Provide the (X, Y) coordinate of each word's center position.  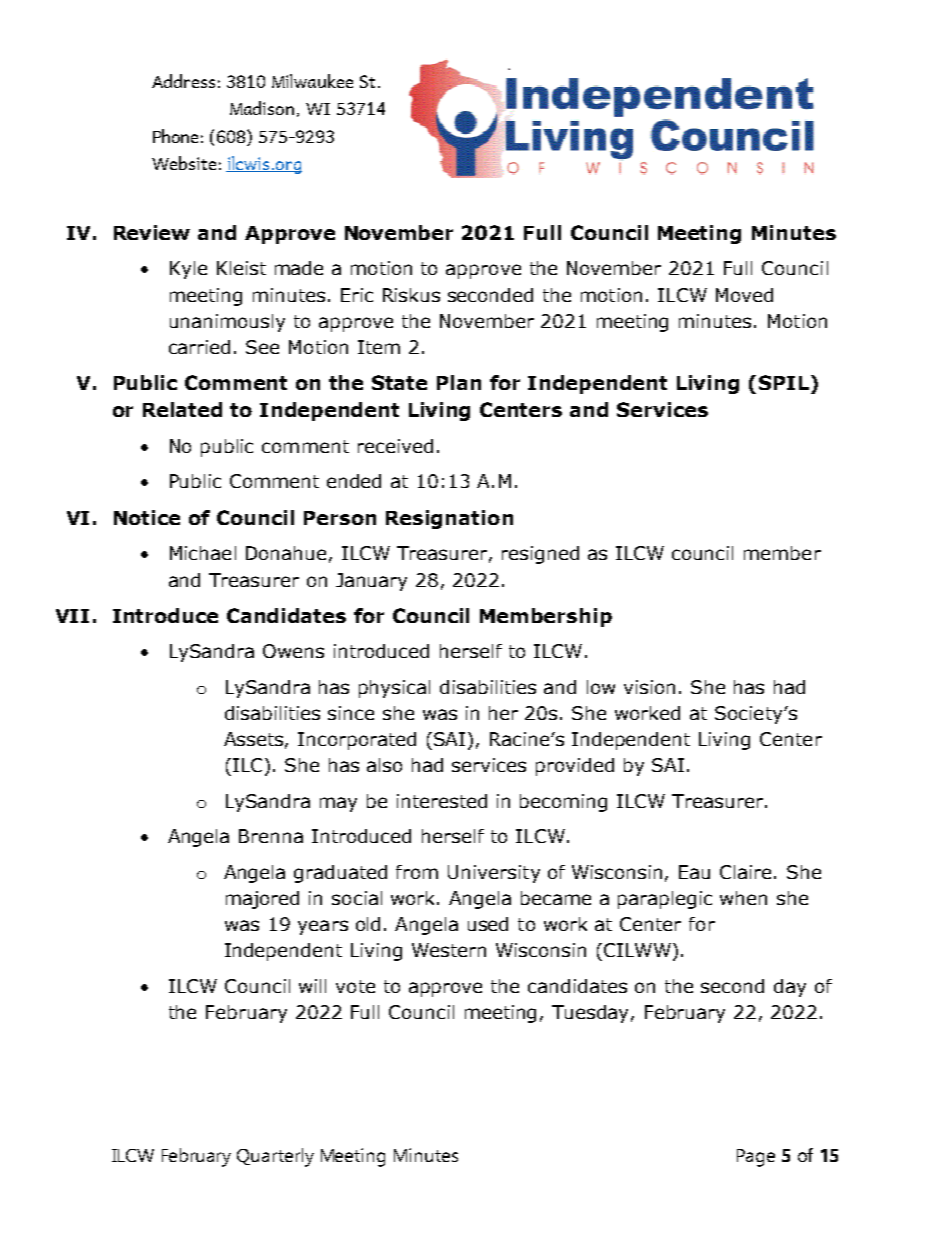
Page (756, 1158)
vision (649, 687)
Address (183, 81)
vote (355, 986)
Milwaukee (312, 81)
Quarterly (275, 1157)
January (371, 582)
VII (72, 616)
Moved (744, 295)
